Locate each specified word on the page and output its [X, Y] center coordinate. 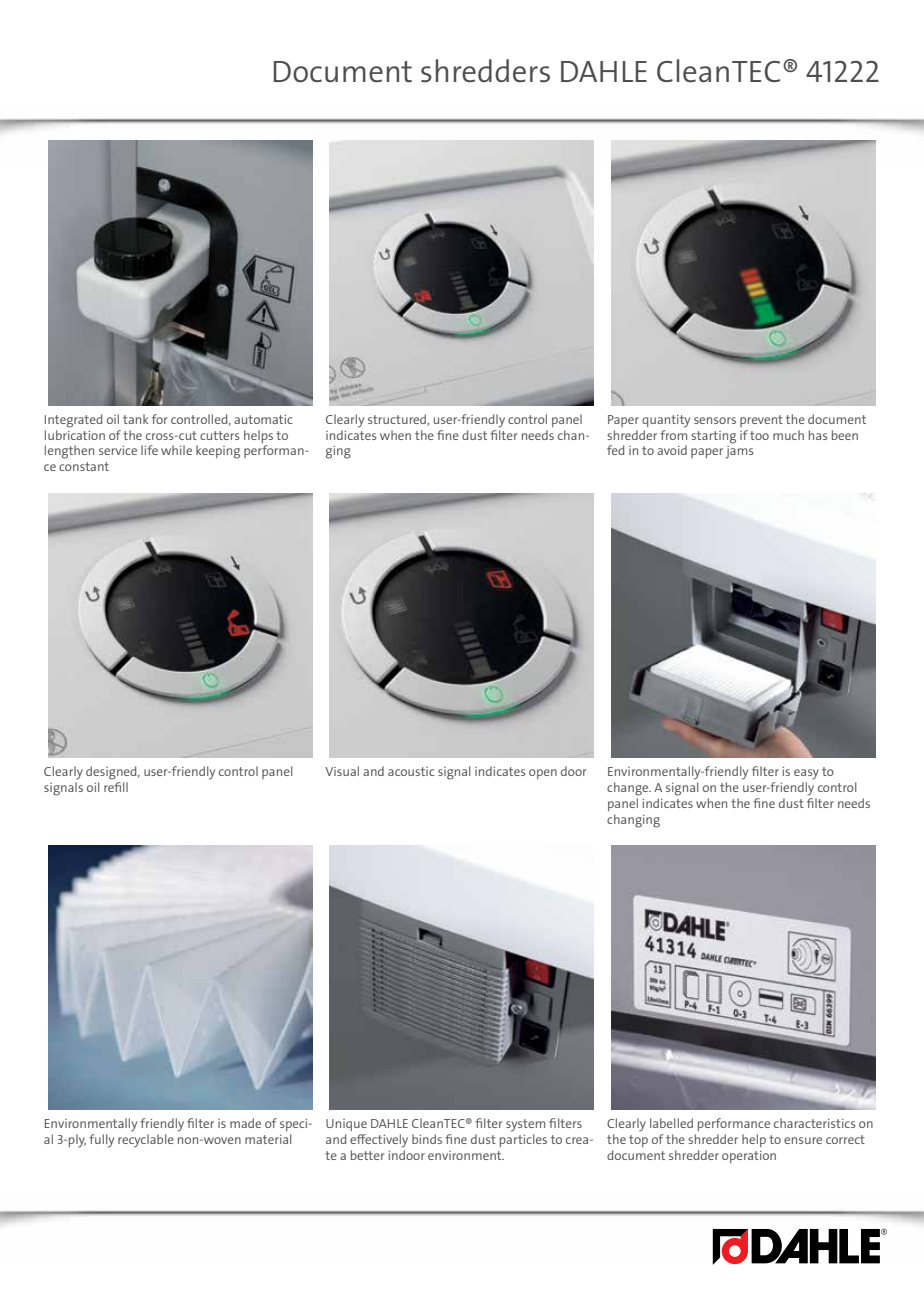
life [149, 450]
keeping [218, 452]
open [543, 774]
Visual [342, 771]
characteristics [815, 1123]
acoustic [411, 771]
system [525, 1125]
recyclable [146, 1141]
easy [806, 774]
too [759, 435]
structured [398, 420]
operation [749, 1157]
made [245, 1123]
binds [427, 1139]
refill [116, 787]
